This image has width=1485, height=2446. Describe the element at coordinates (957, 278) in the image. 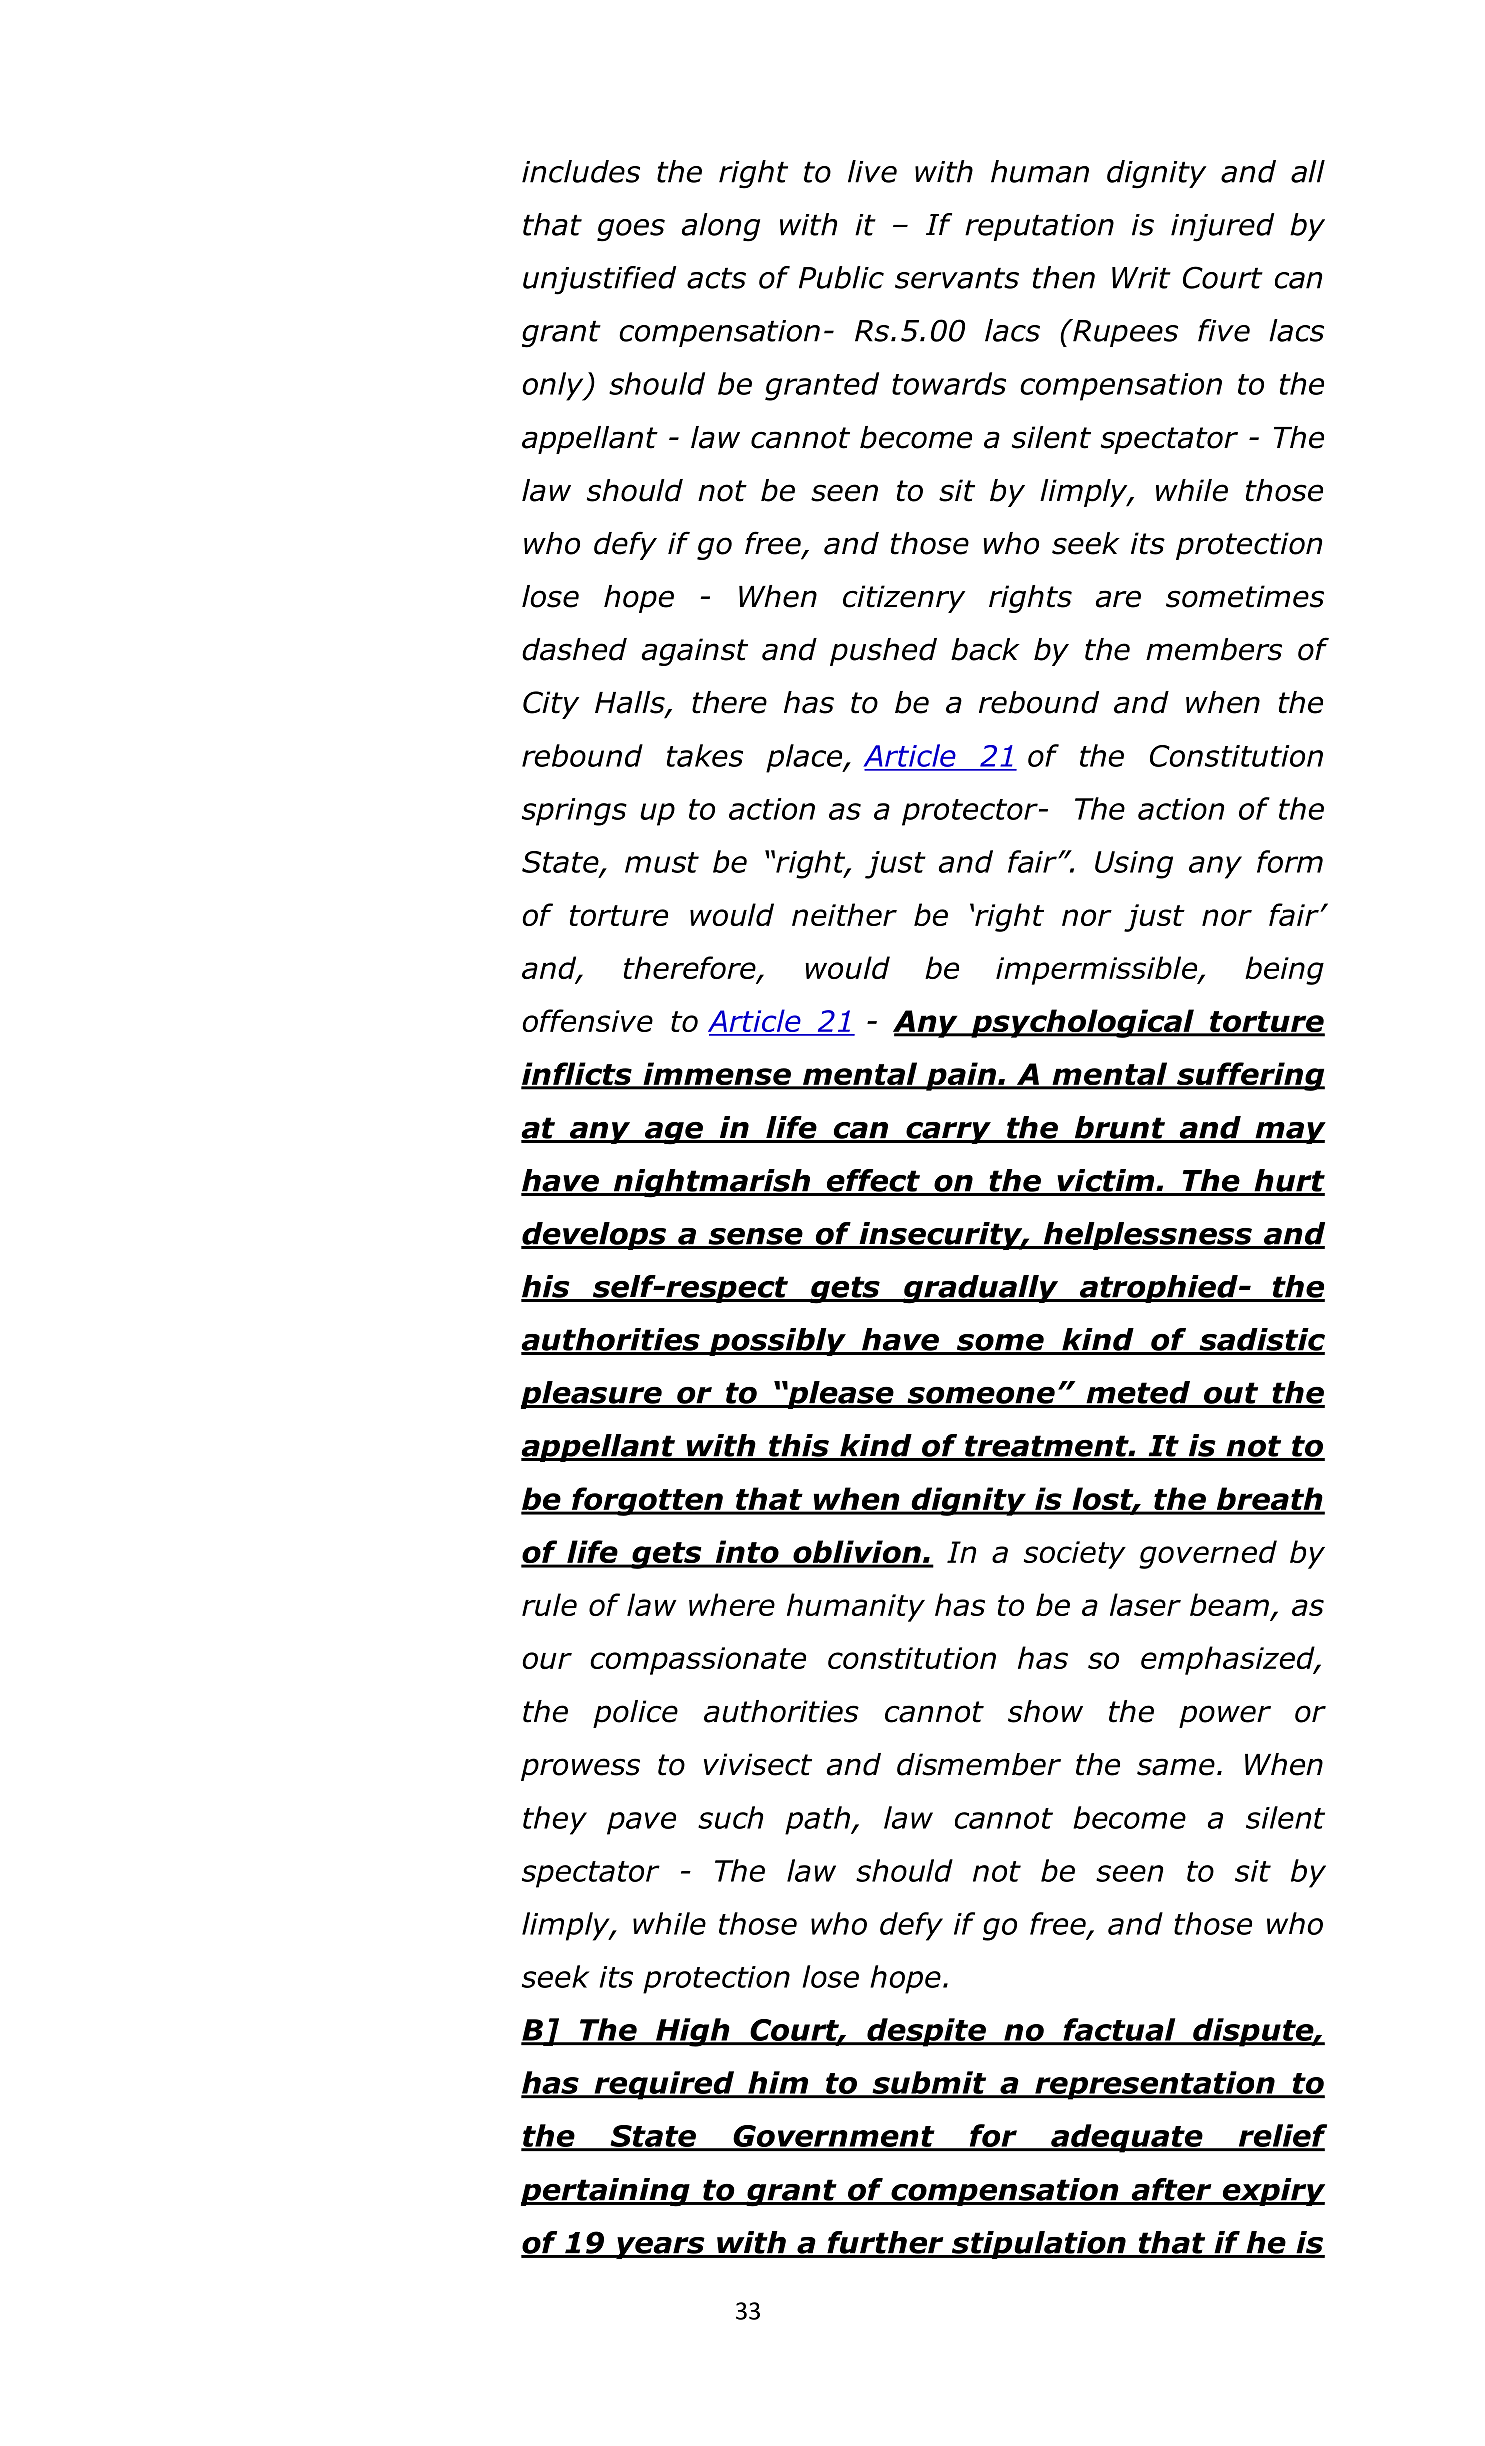

I see `servants` at that location.
